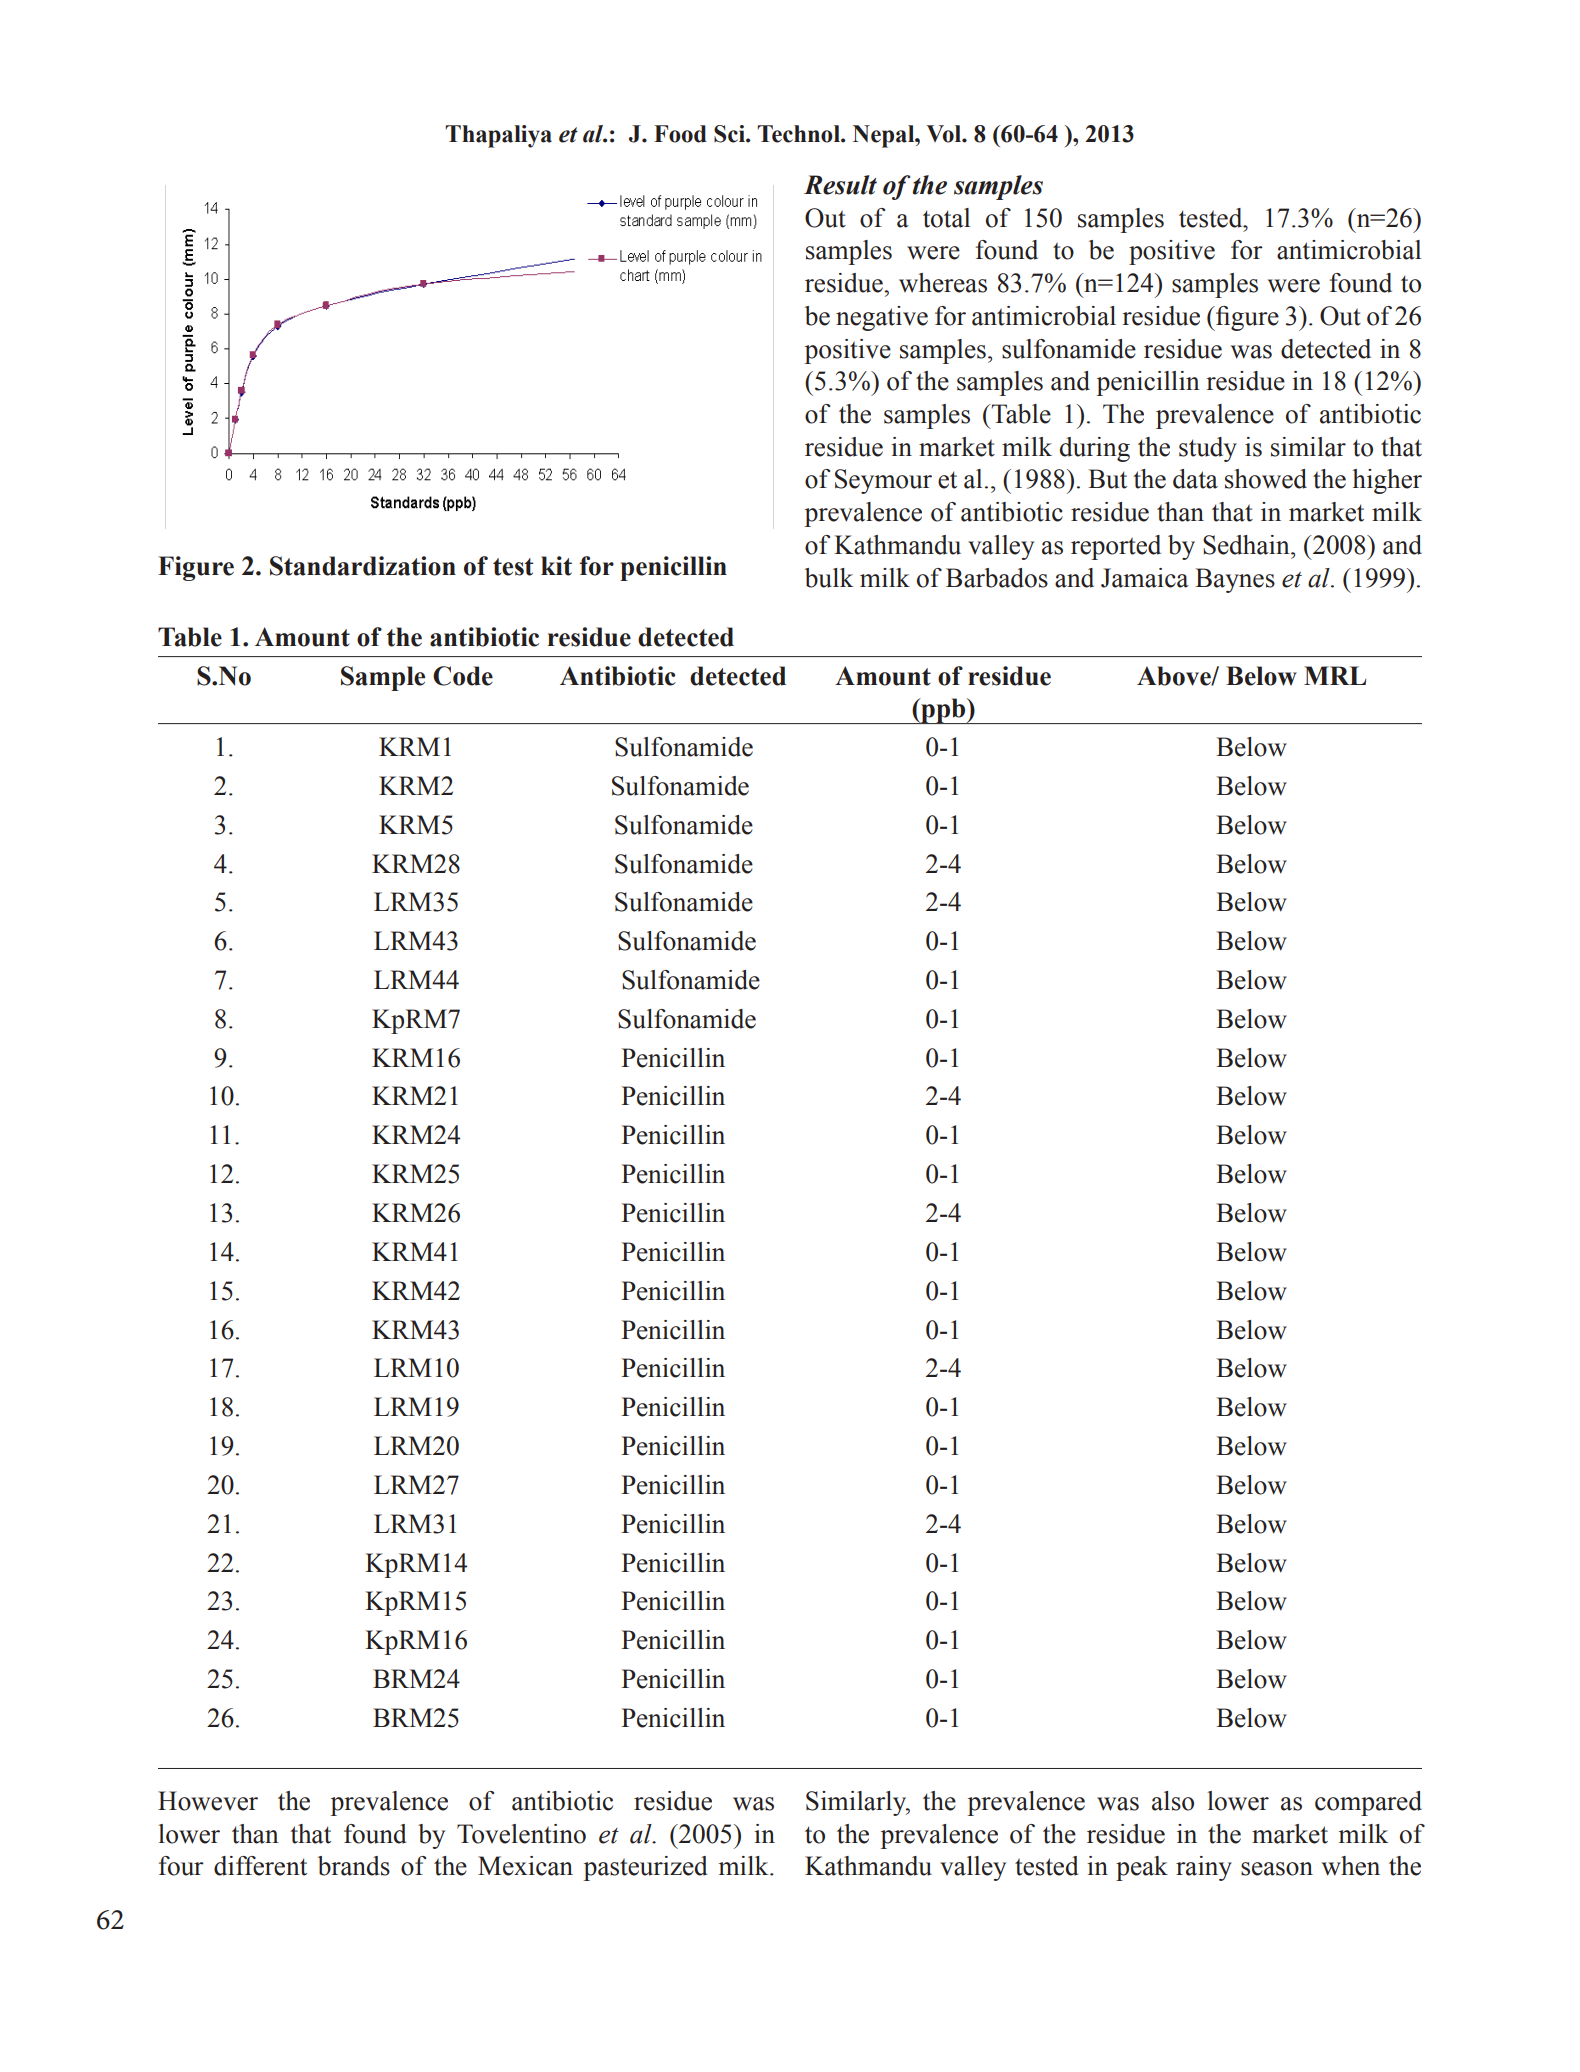 The height and width of the page is (2072, 1580). I want to click on bulk, so click(829, 578).
